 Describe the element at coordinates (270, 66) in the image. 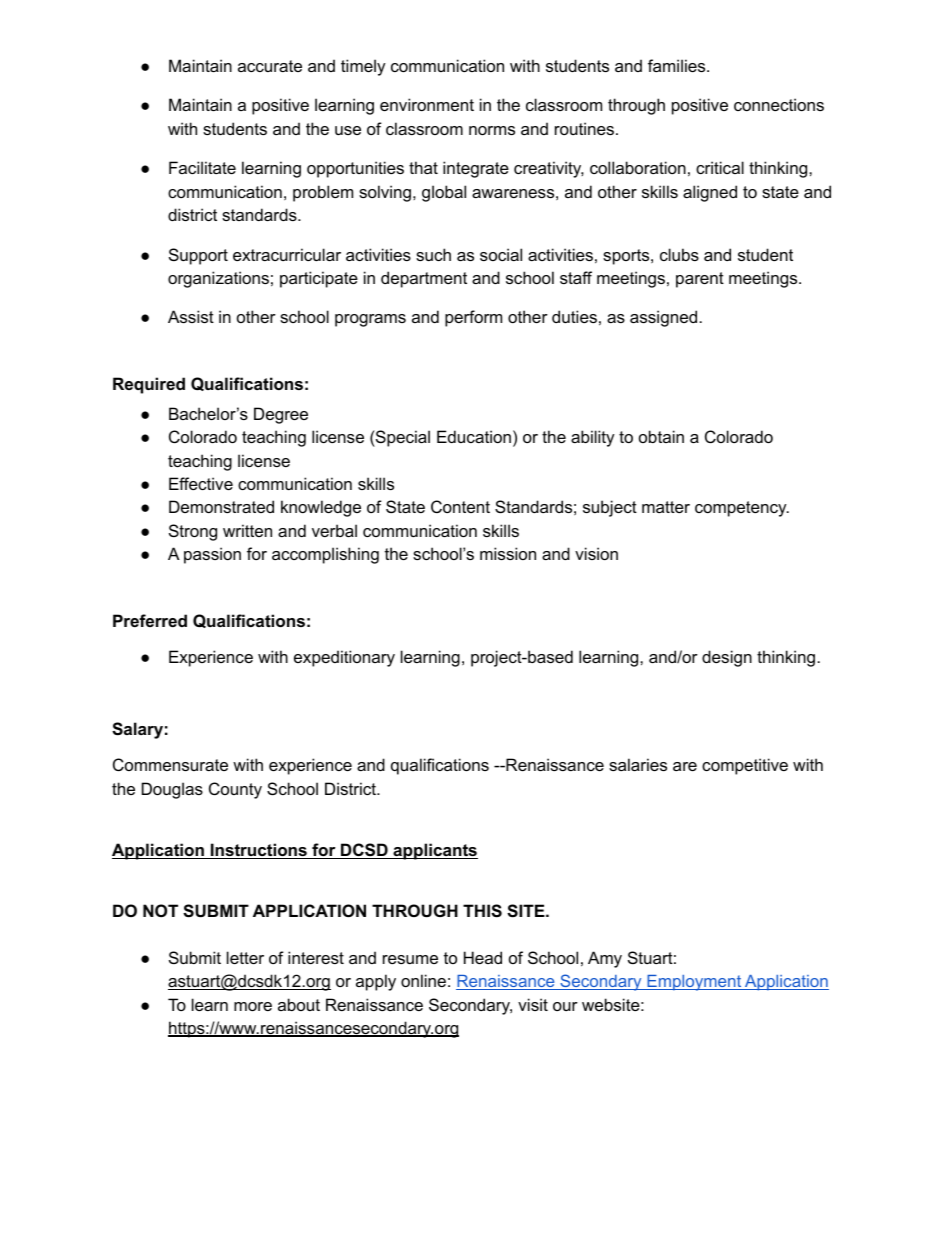

I see `accurate` at that location.
